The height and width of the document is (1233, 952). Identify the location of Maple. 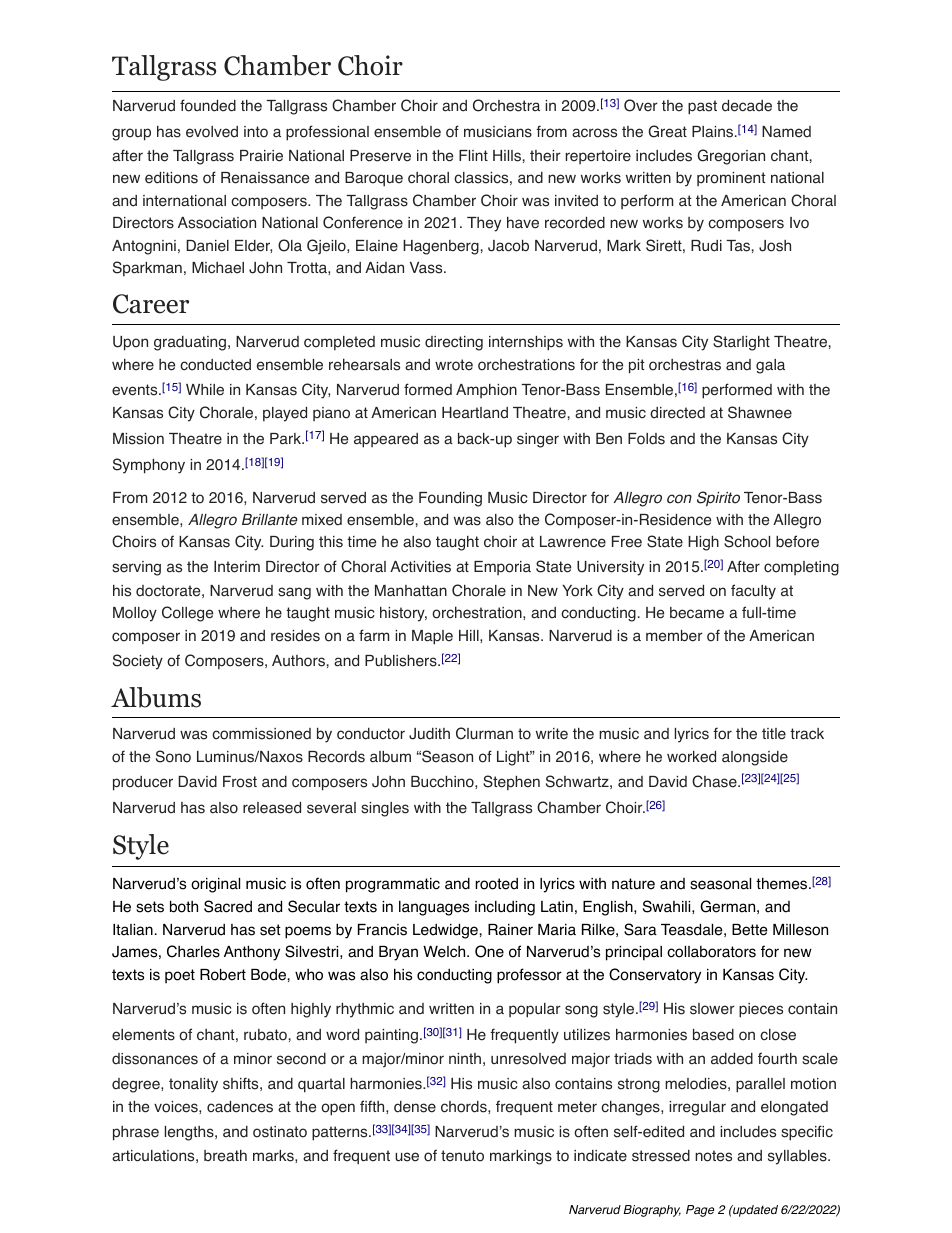
(432, 637).
